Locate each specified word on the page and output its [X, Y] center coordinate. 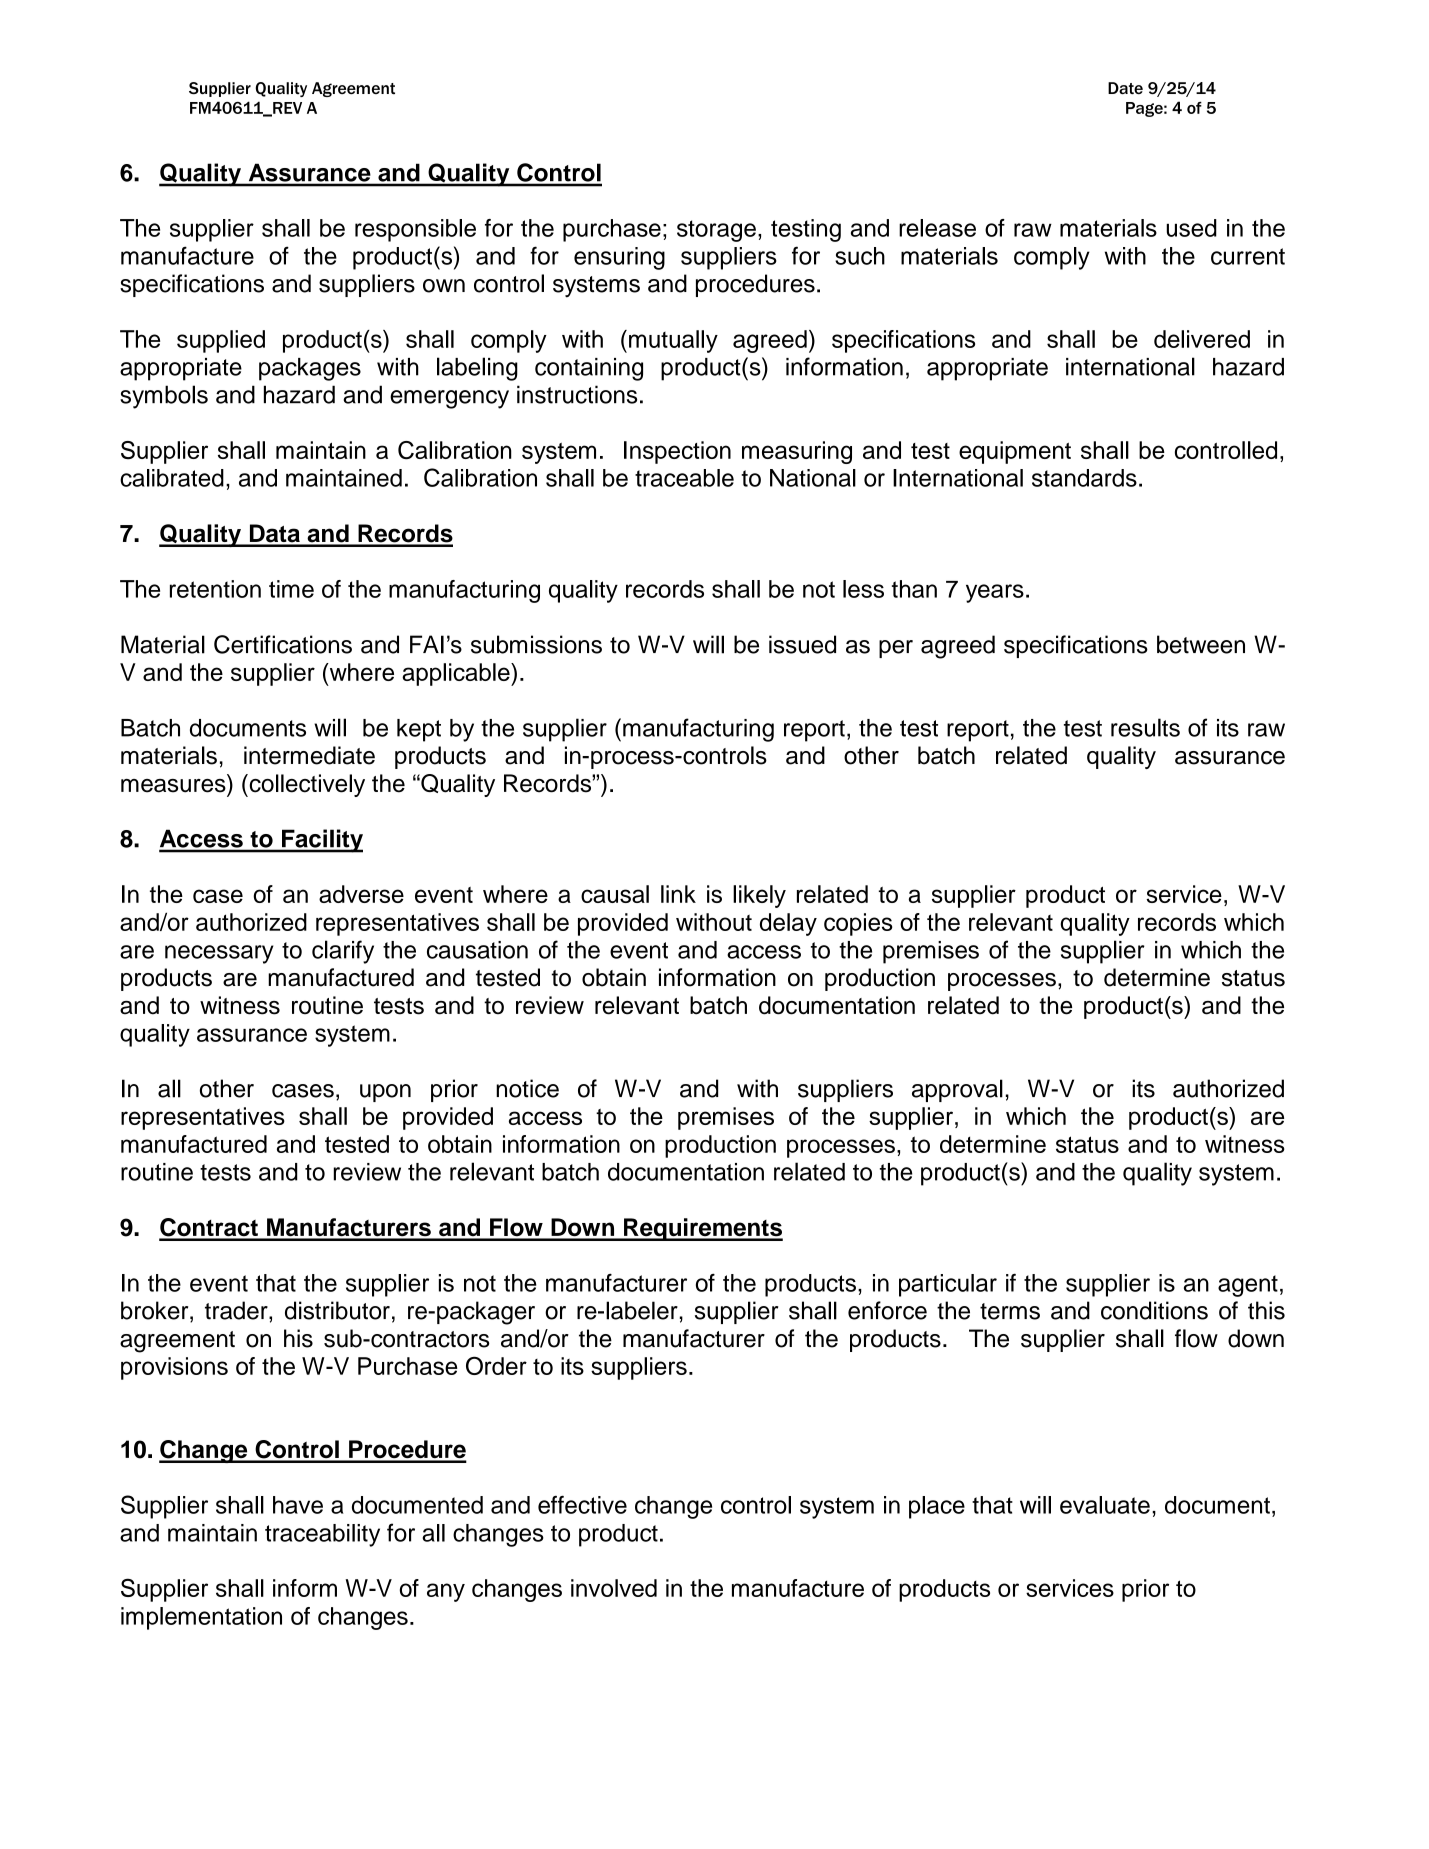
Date [1125, 88]
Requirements [702, 1229]
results [1145, 727]
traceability [322, 1535]
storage [716, 231]
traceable [684, 478]
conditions [1154, 1310]
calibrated [172, 478]
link [678, 894]
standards [1084, 478]
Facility [321, 841]
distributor [337, 1310]
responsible [415, 230]
